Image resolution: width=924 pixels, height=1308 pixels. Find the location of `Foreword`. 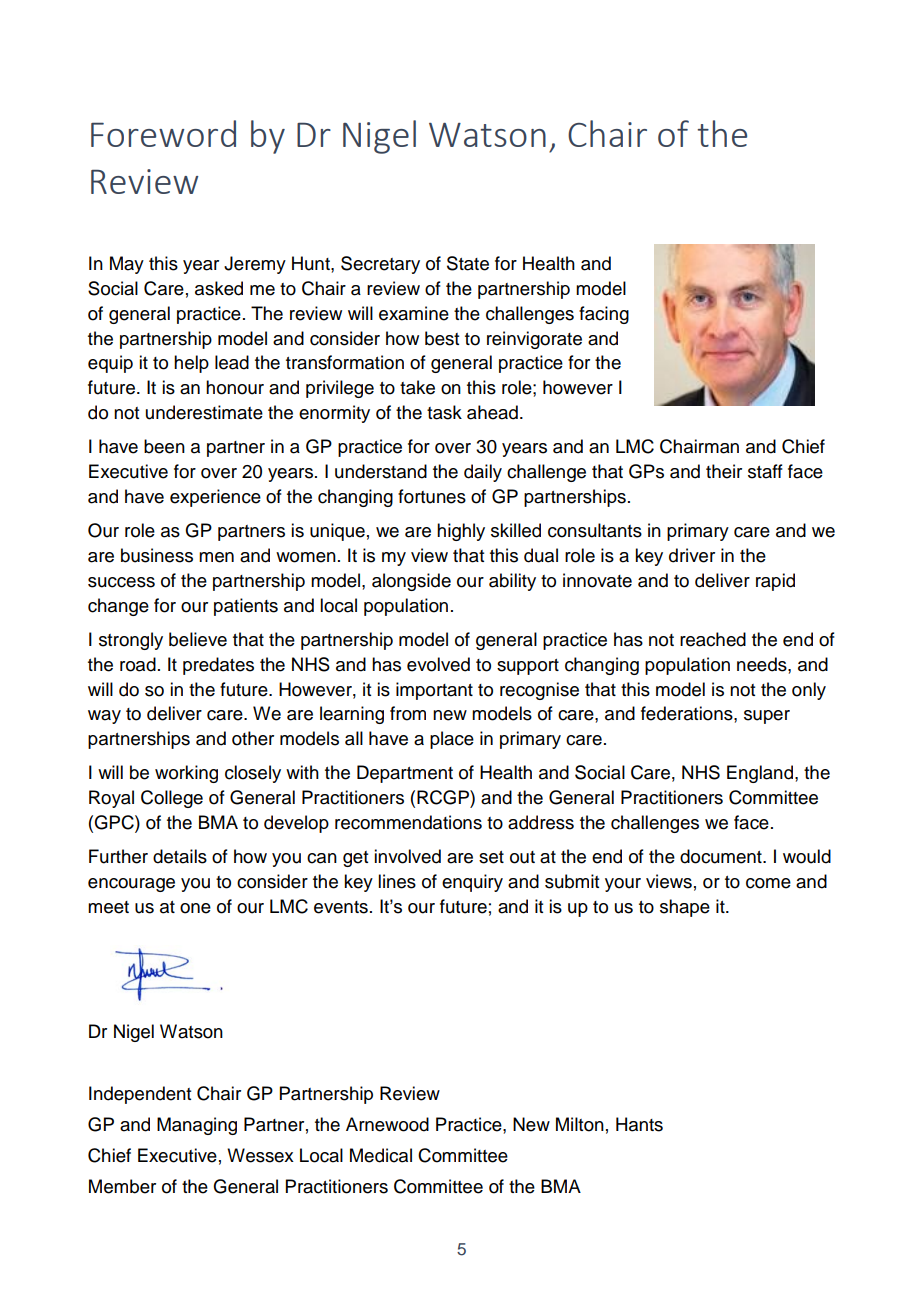

Foreword is located at coordinates (163, 133).
